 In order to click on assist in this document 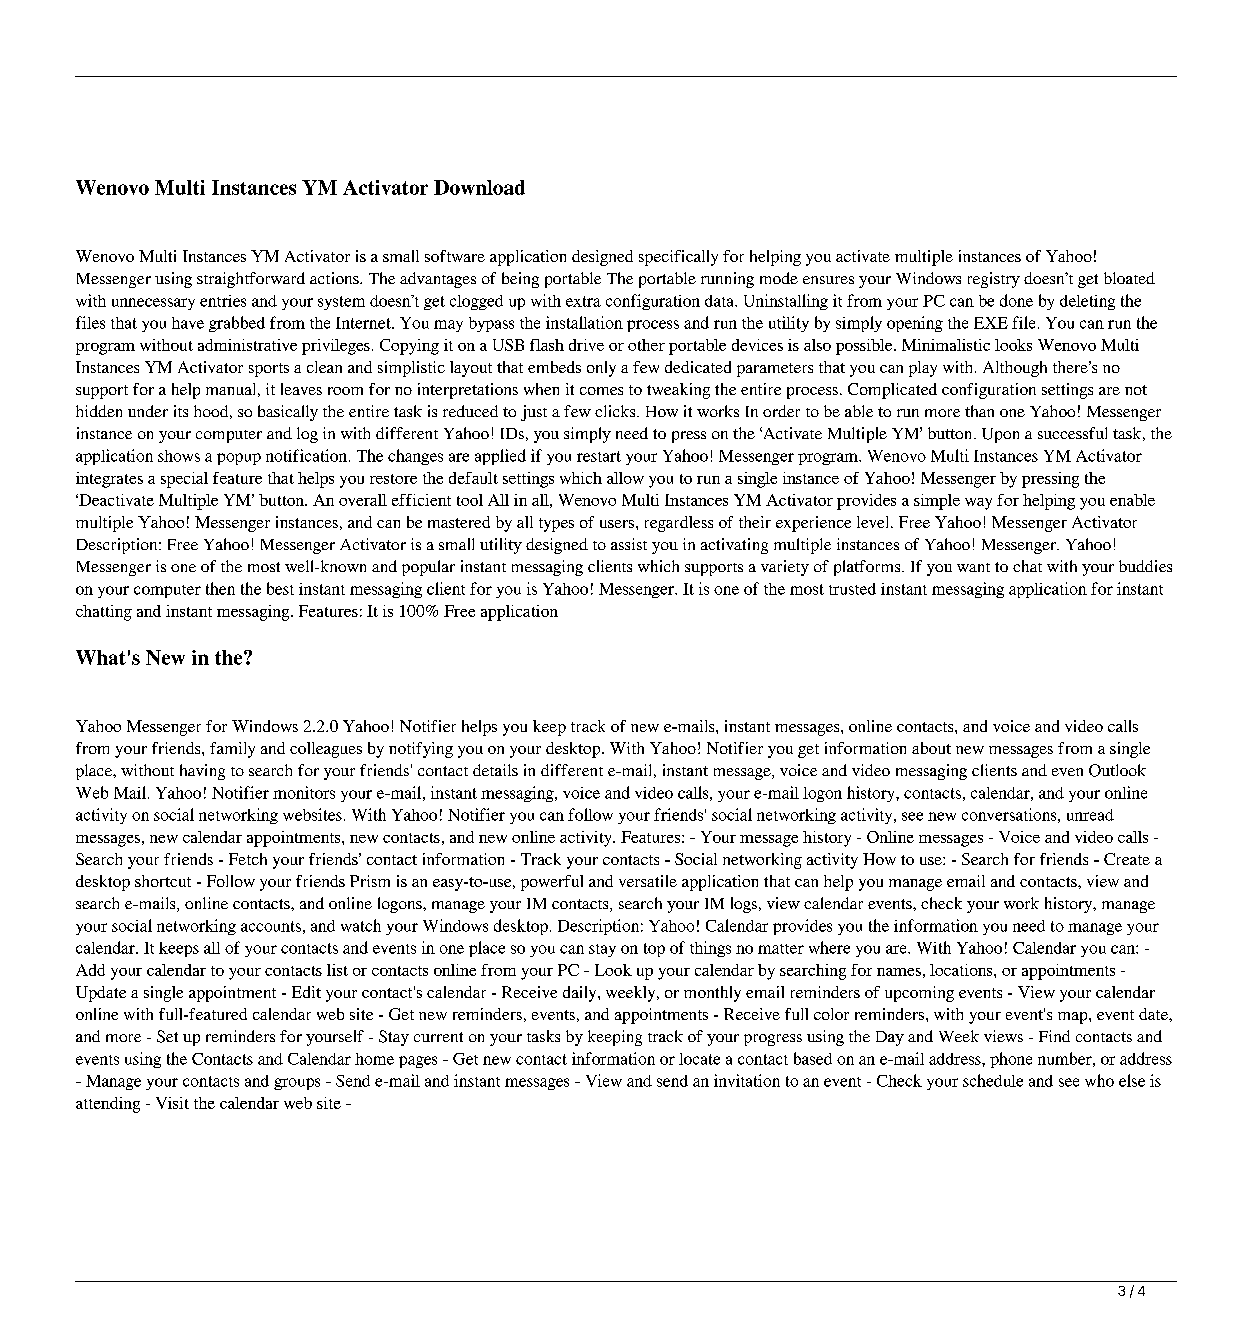, I will do `click(629, 544)`.
